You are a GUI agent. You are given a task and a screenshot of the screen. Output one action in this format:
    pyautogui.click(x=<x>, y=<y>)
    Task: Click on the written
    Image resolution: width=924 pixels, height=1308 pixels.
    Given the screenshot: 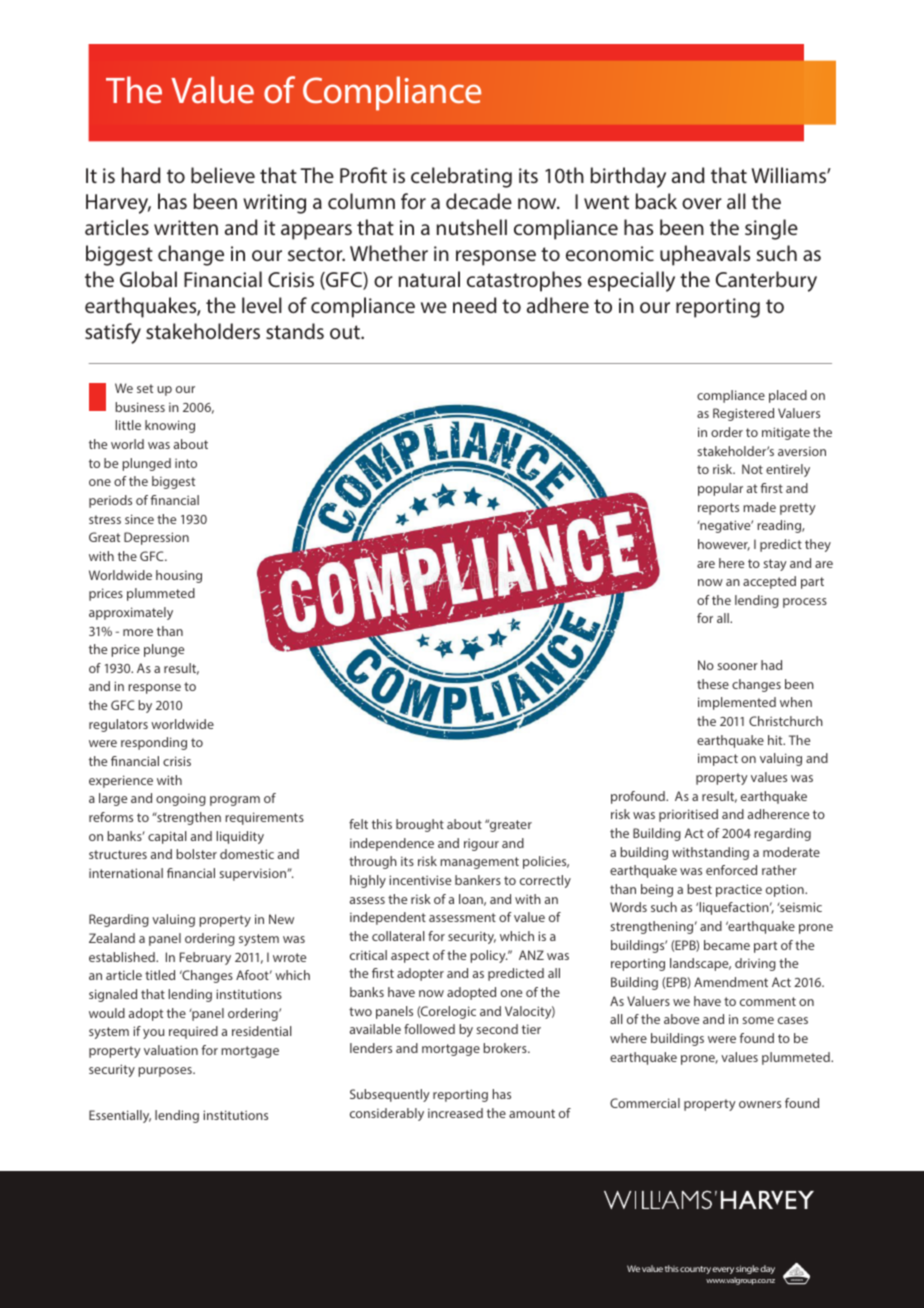 What is the action you would take?
    pyautogui.click(x=186, y=227)
